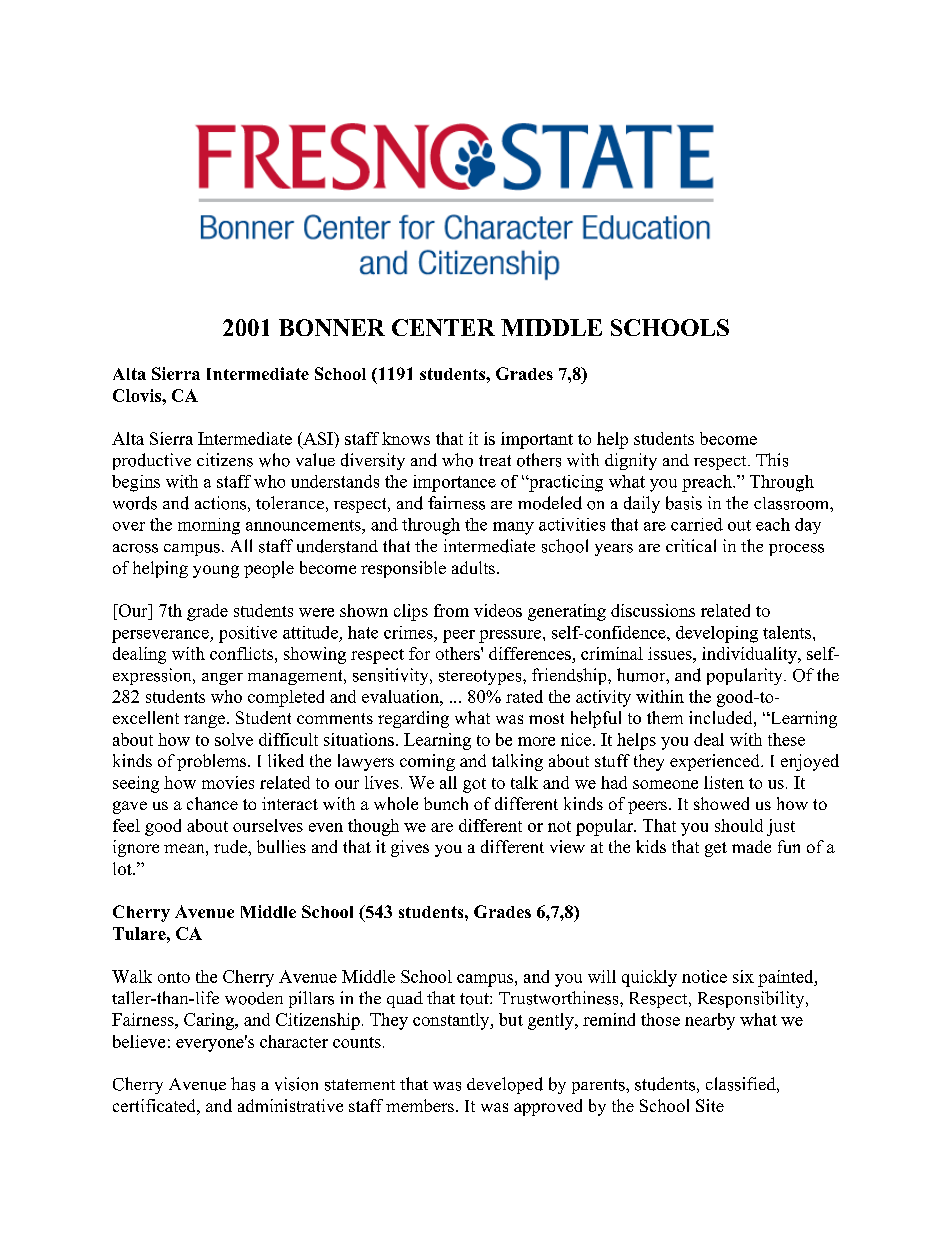 The width and height of the screenshot is (952, 1233). What do you see at coordinates (410, 848) in the screenshot?
I see `gives` at bounding box center [410, 848].
